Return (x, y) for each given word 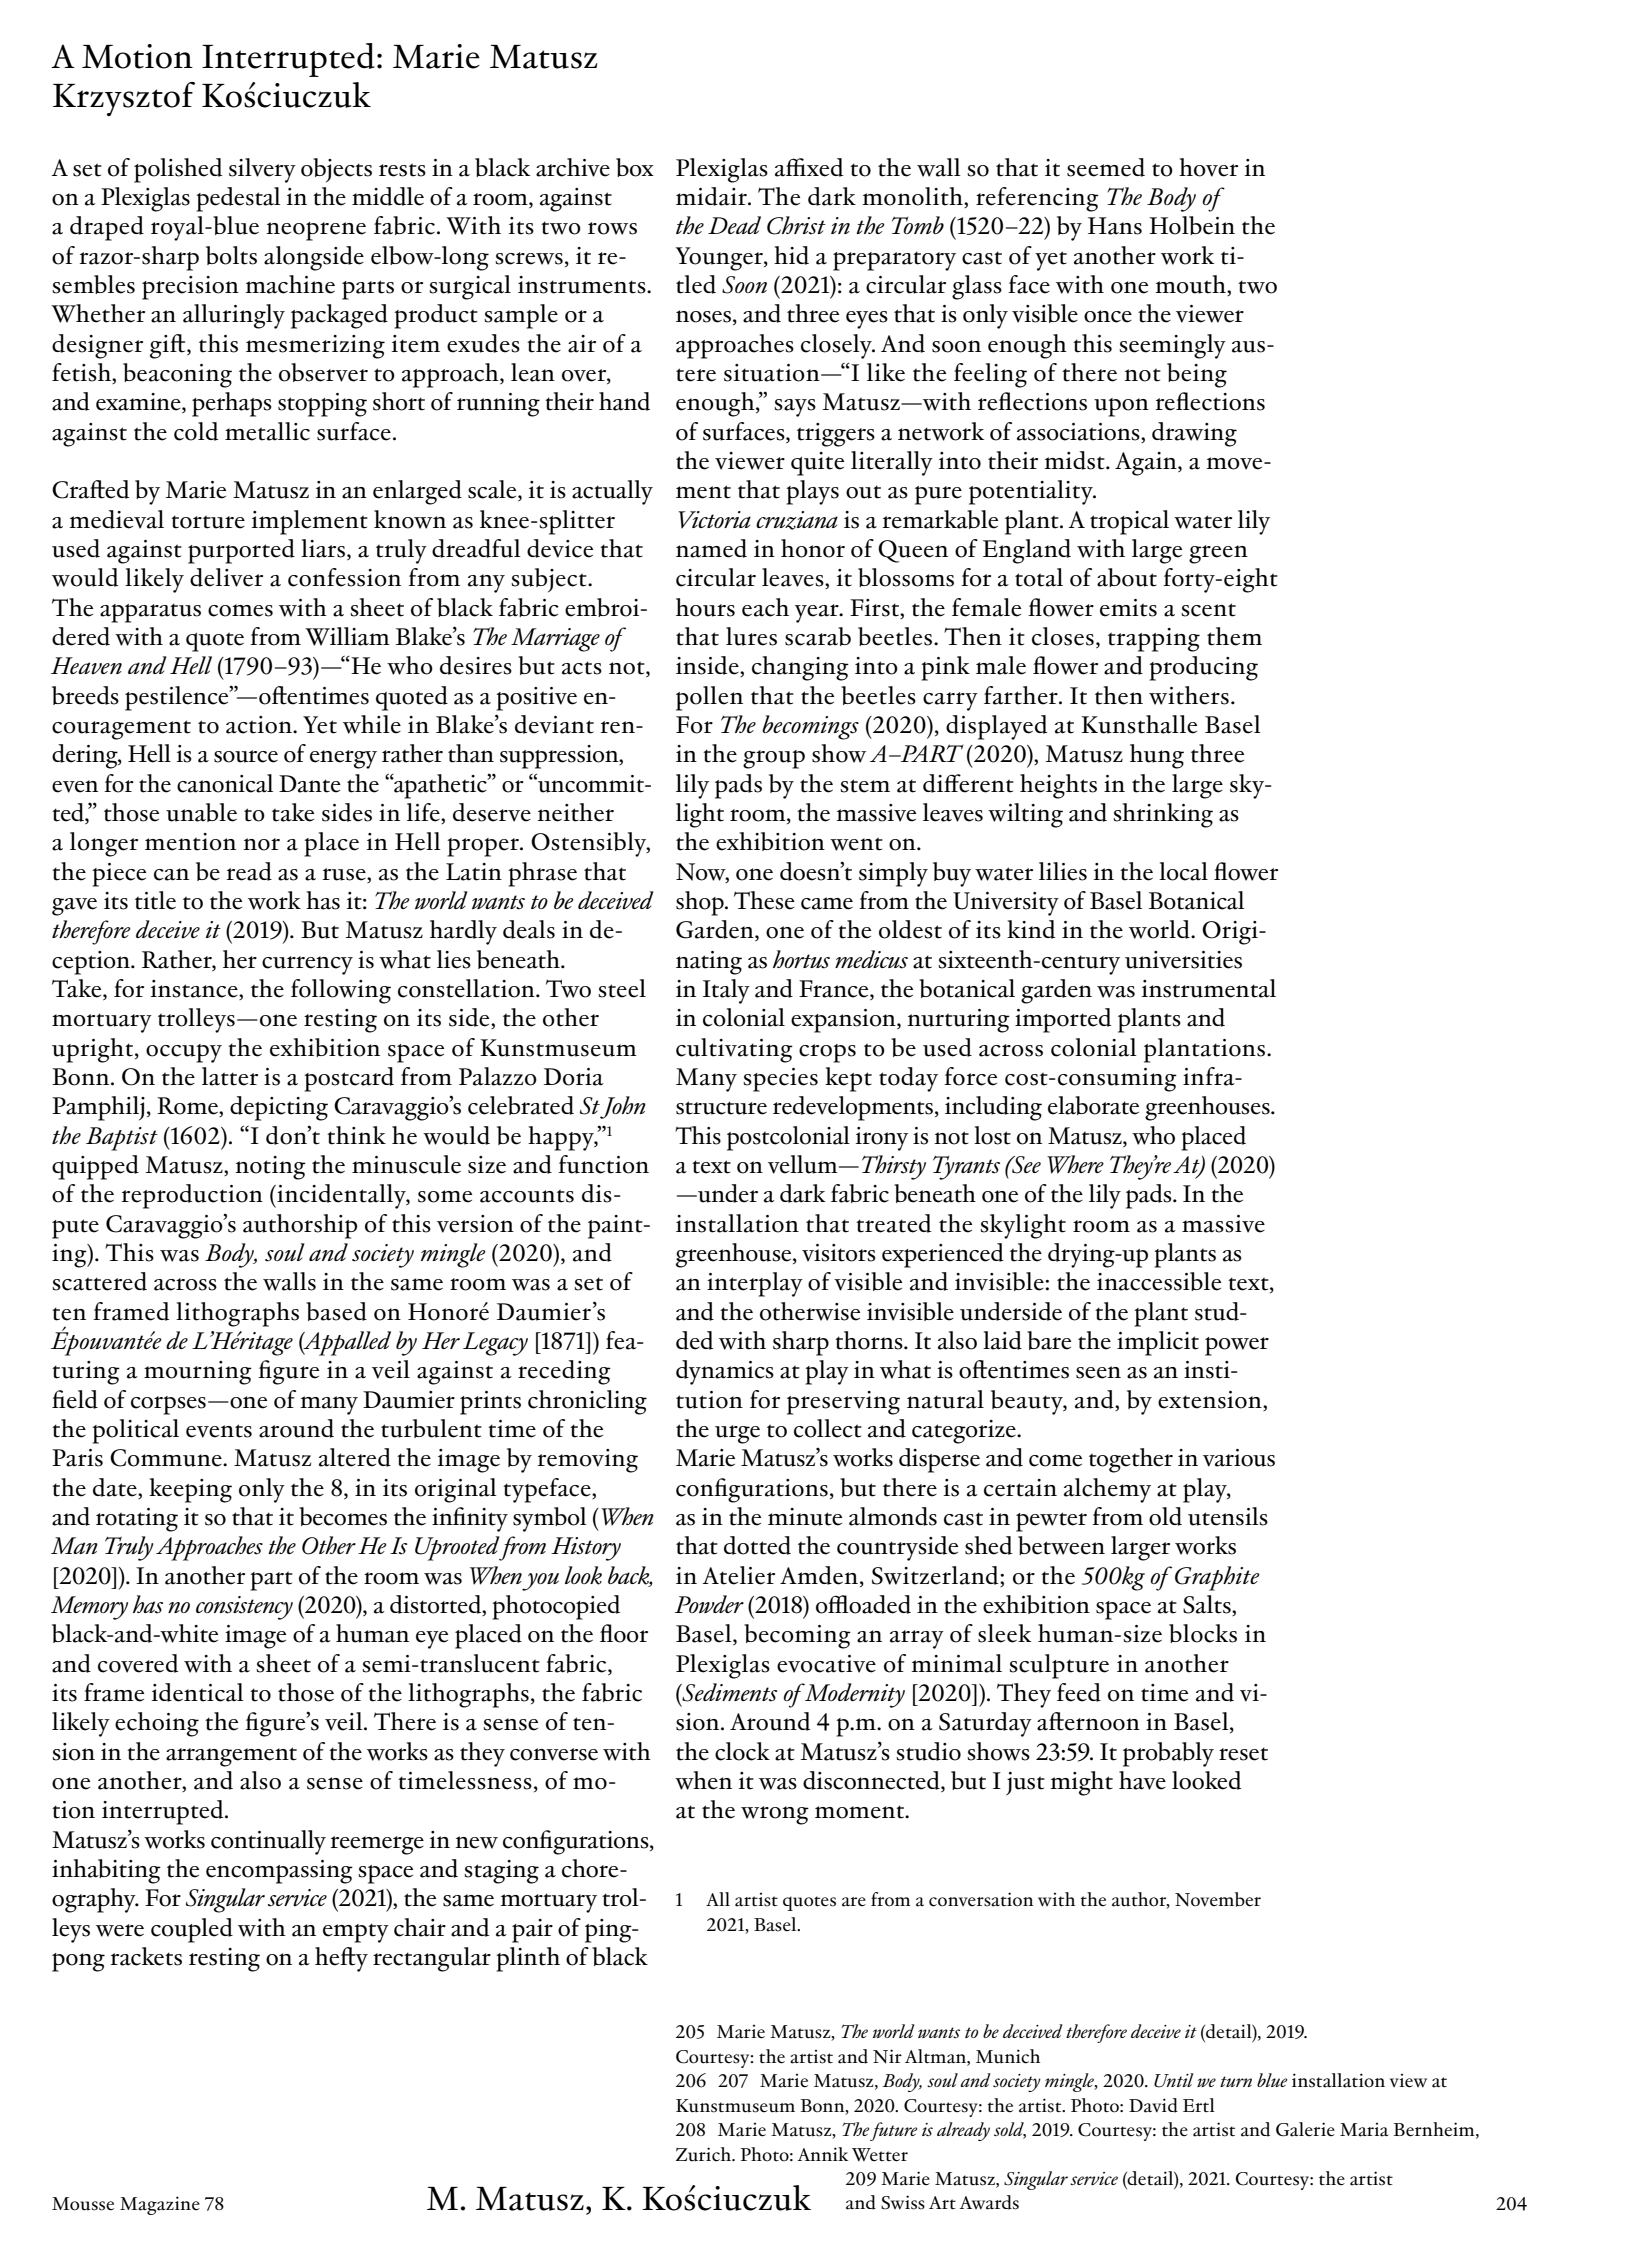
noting (270, 1168)
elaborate (1093, 1105)
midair (712, 196)
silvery (262, 170)
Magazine (160, 2205)
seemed (1106, 167)
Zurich (704, 2154)
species (780, 1080)
